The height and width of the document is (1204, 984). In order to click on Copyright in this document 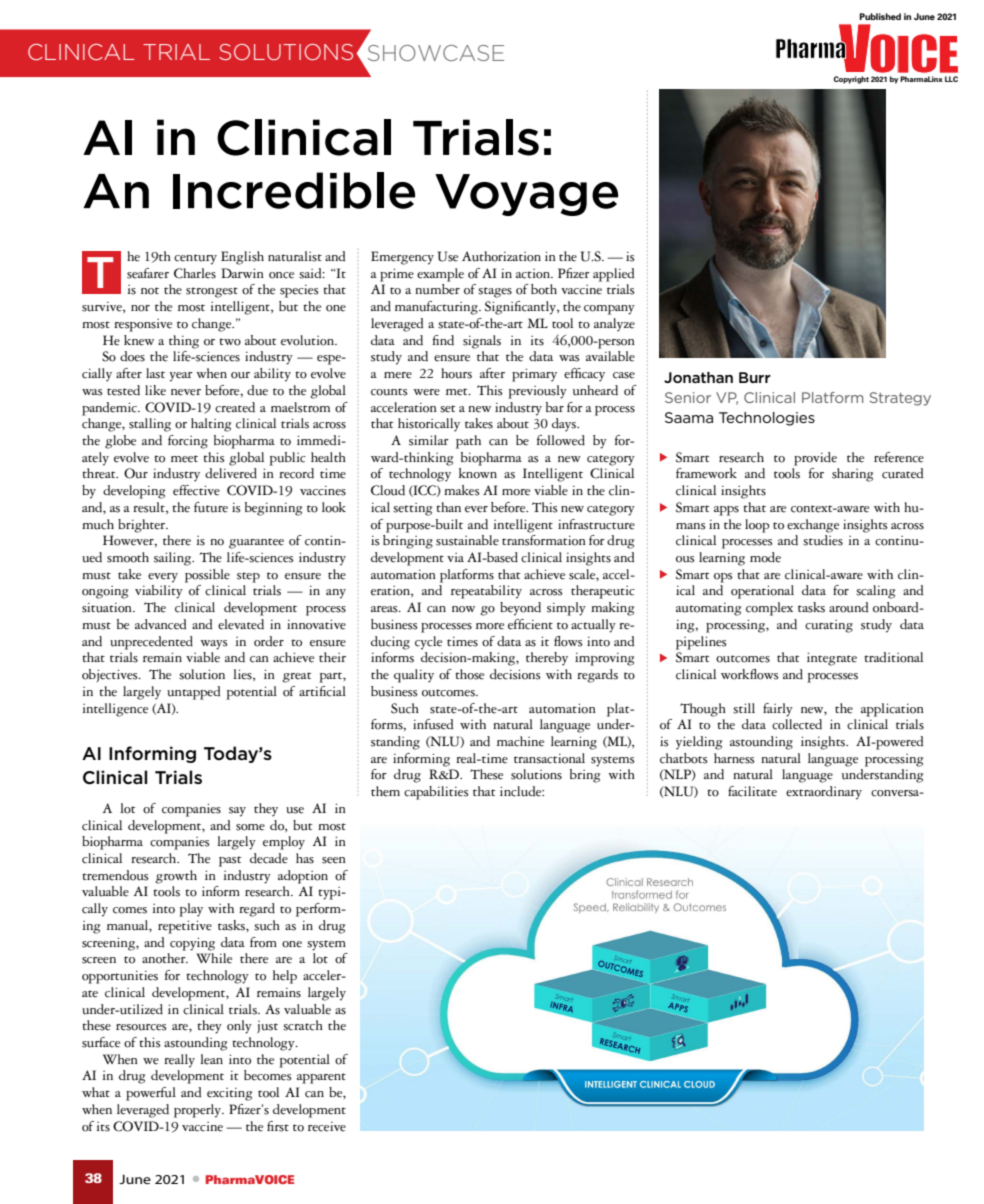, I will do `click(851, 80)`.
